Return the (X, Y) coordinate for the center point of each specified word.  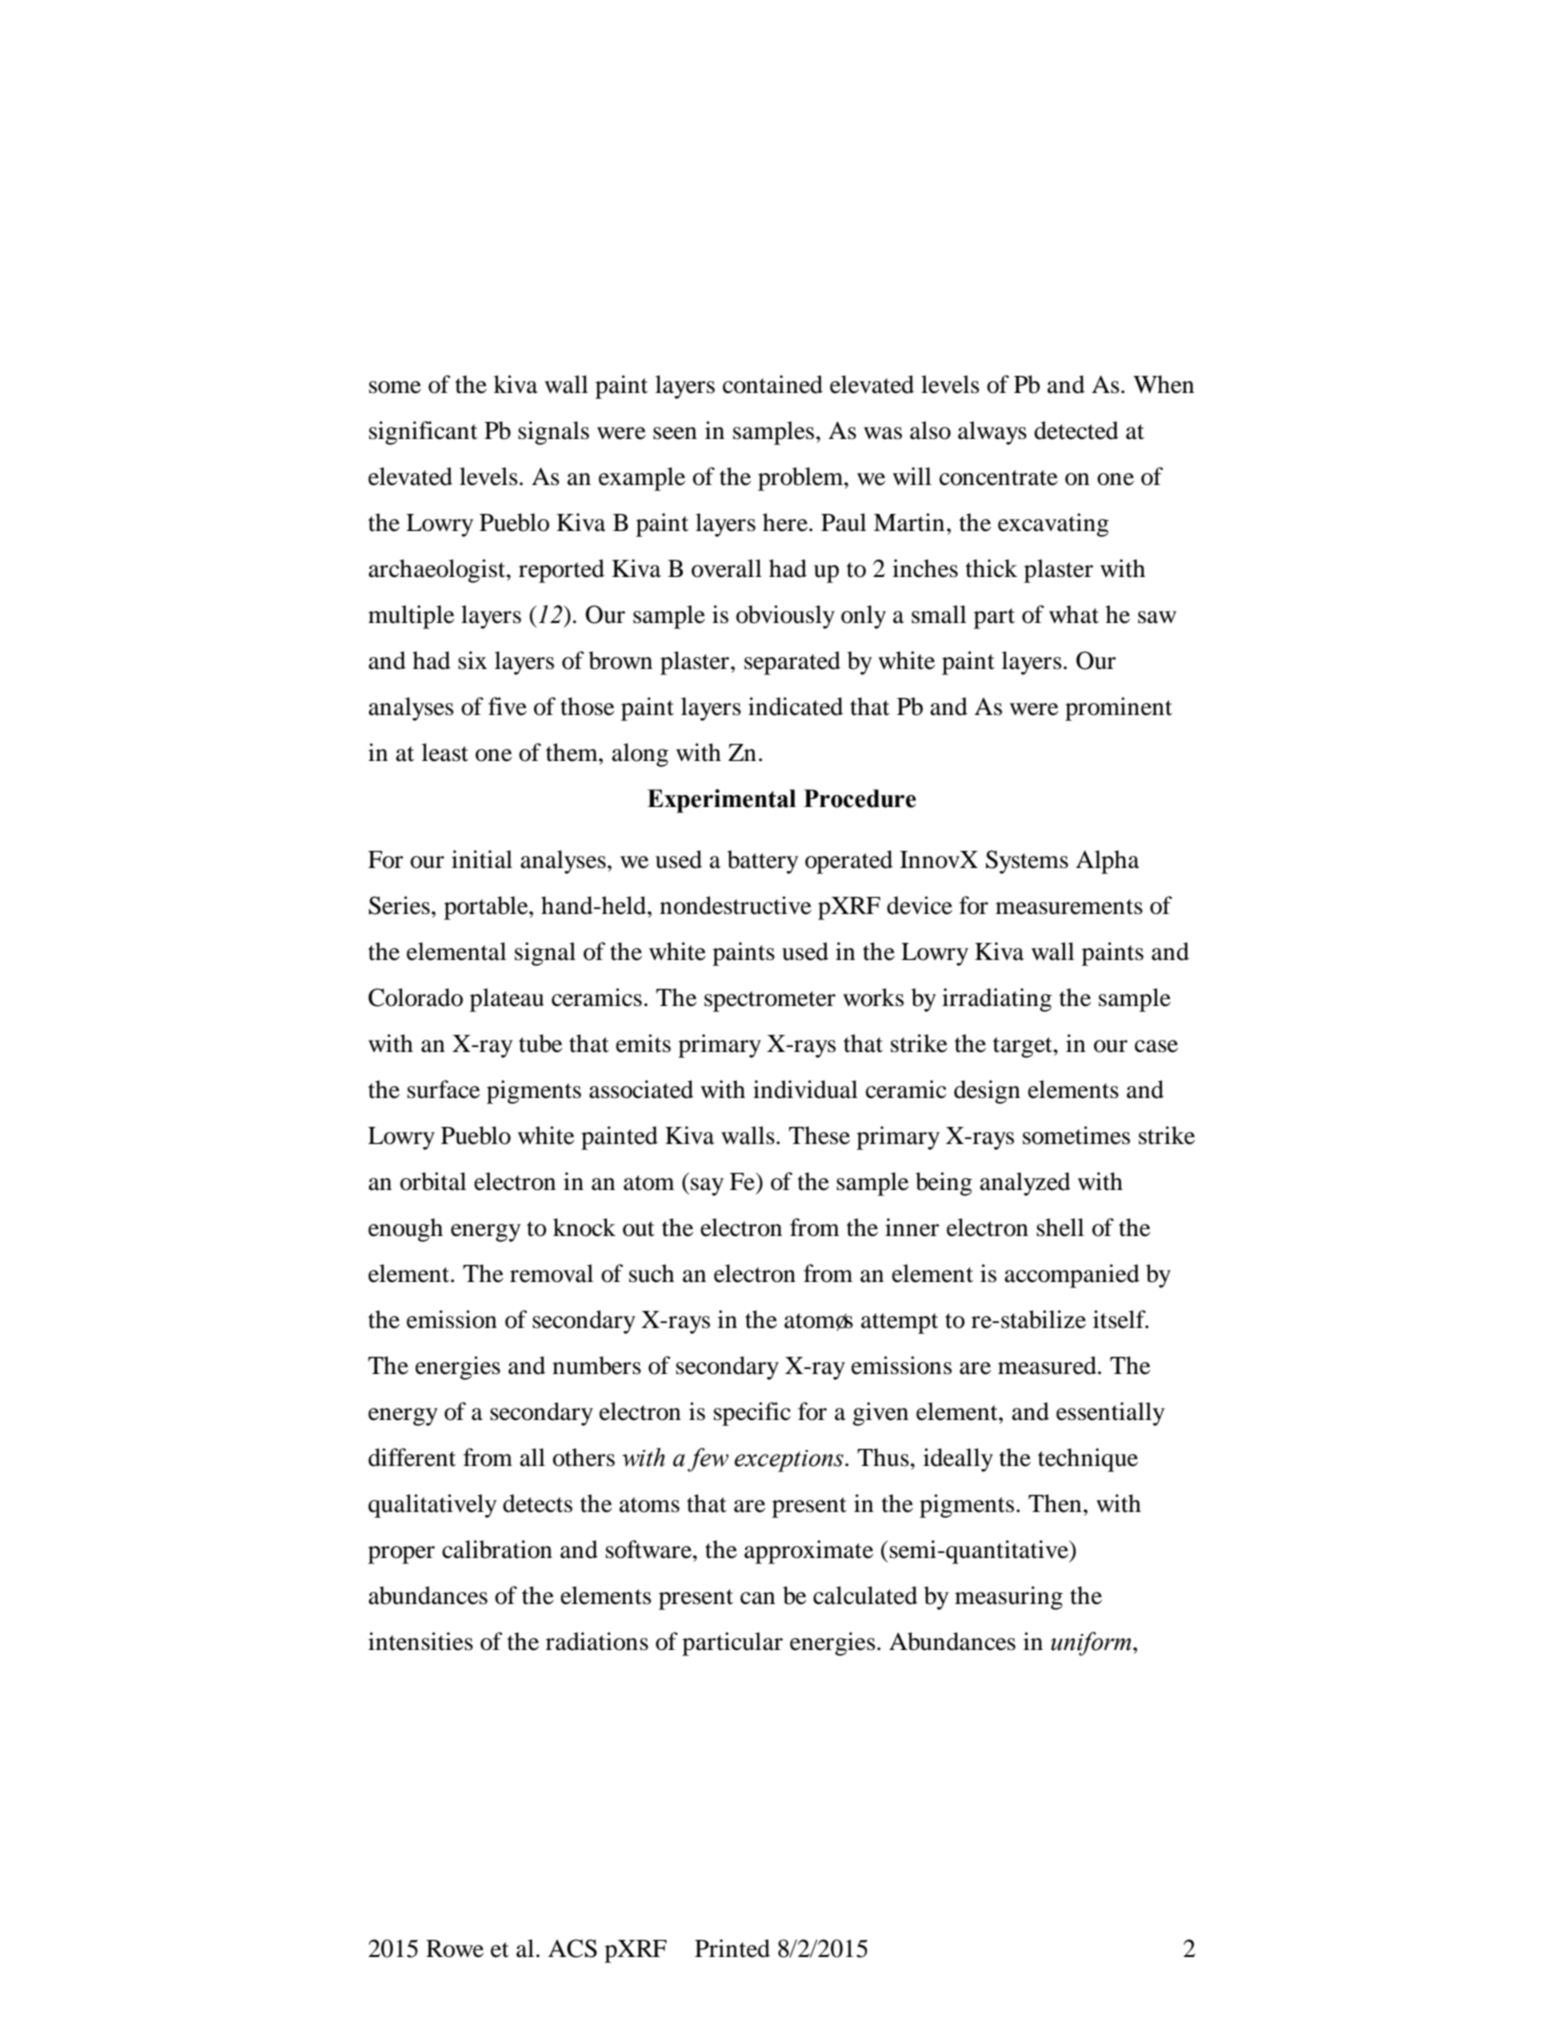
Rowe (455, 1949)
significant (423, 433)
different (412, 1457)
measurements (1069, 907)
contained (773, 384)
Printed (732, 1948)
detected (1076, 430)
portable (487, 908)
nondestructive (735, 905)
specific (752, 1414)
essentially (1110, 1414)
